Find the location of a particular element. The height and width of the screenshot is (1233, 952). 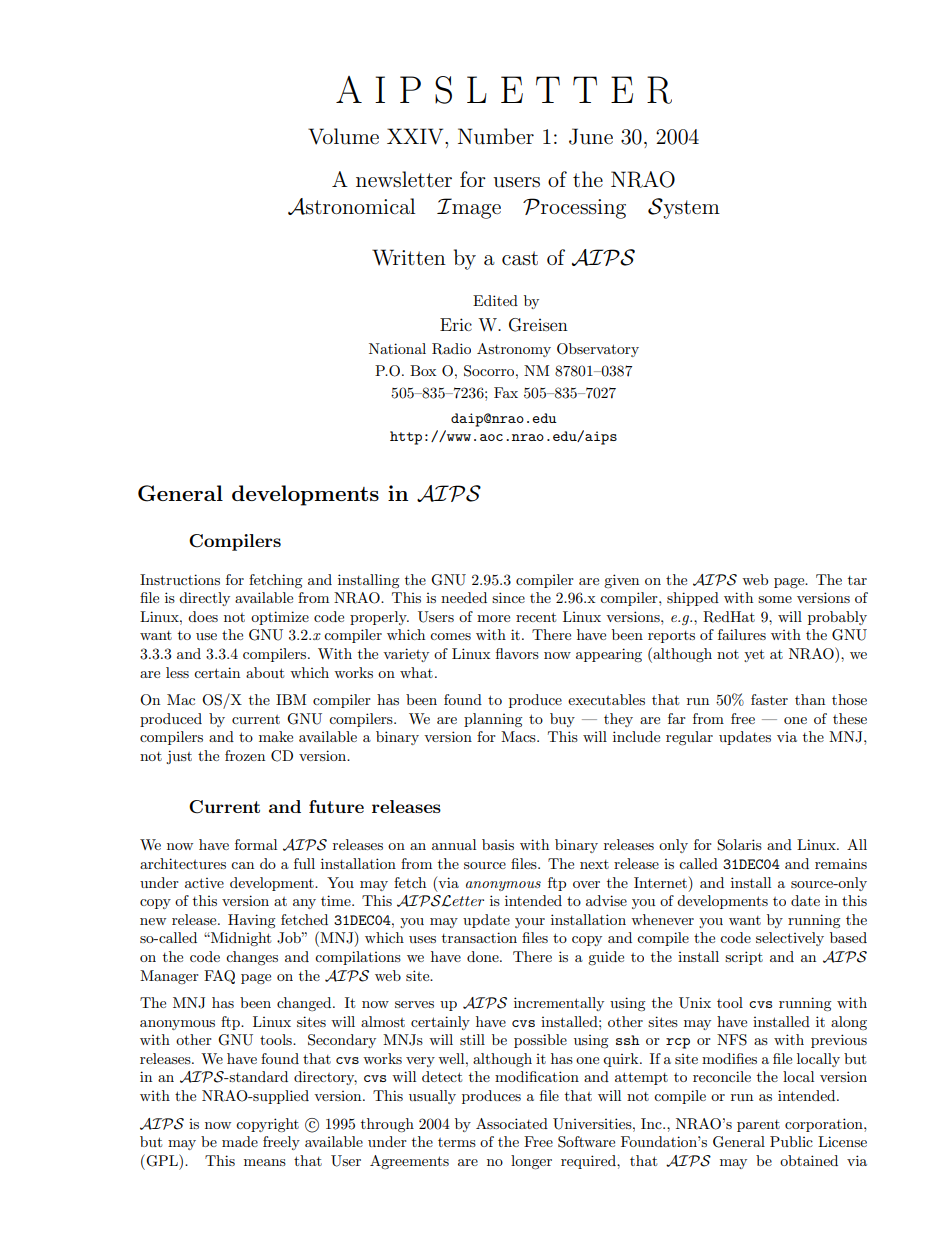

yet is located at coordinates (754, 655).
